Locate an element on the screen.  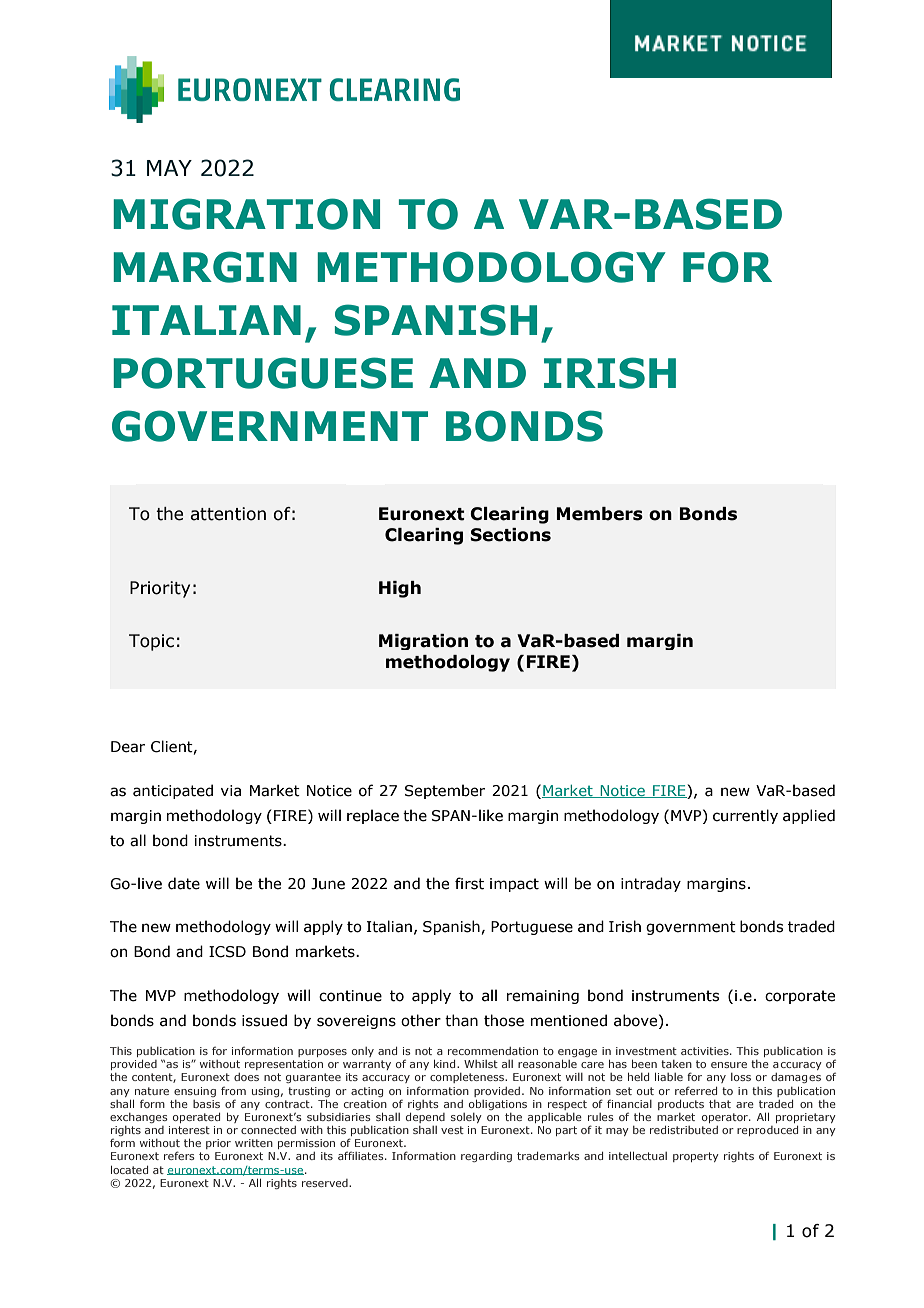
currently is located at coordinates (745, 816).
